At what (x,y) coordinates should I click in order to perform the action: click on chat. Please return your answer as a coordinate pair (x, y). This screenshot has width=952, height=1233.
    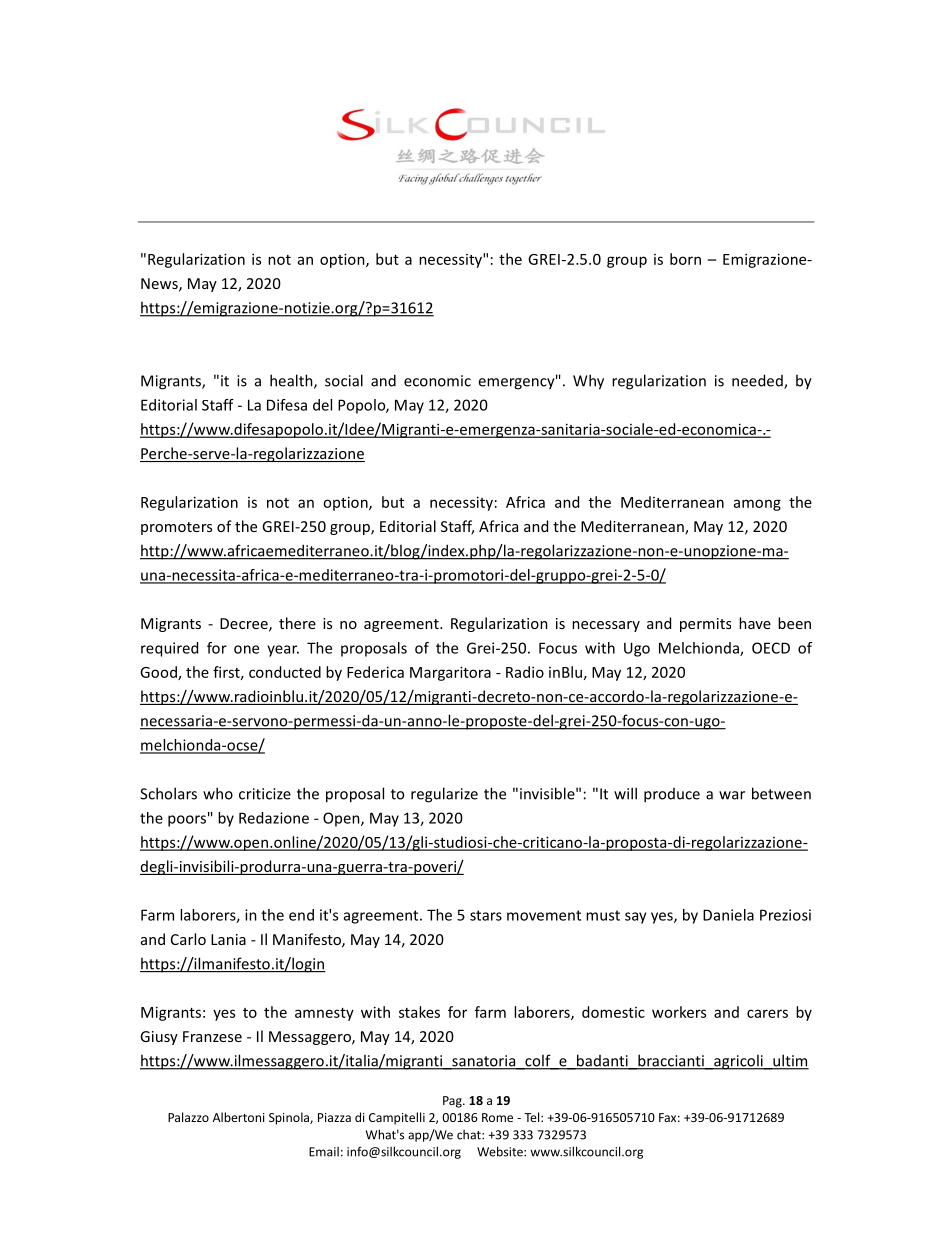
    Looking at the image, I should click on (470, 1135).
